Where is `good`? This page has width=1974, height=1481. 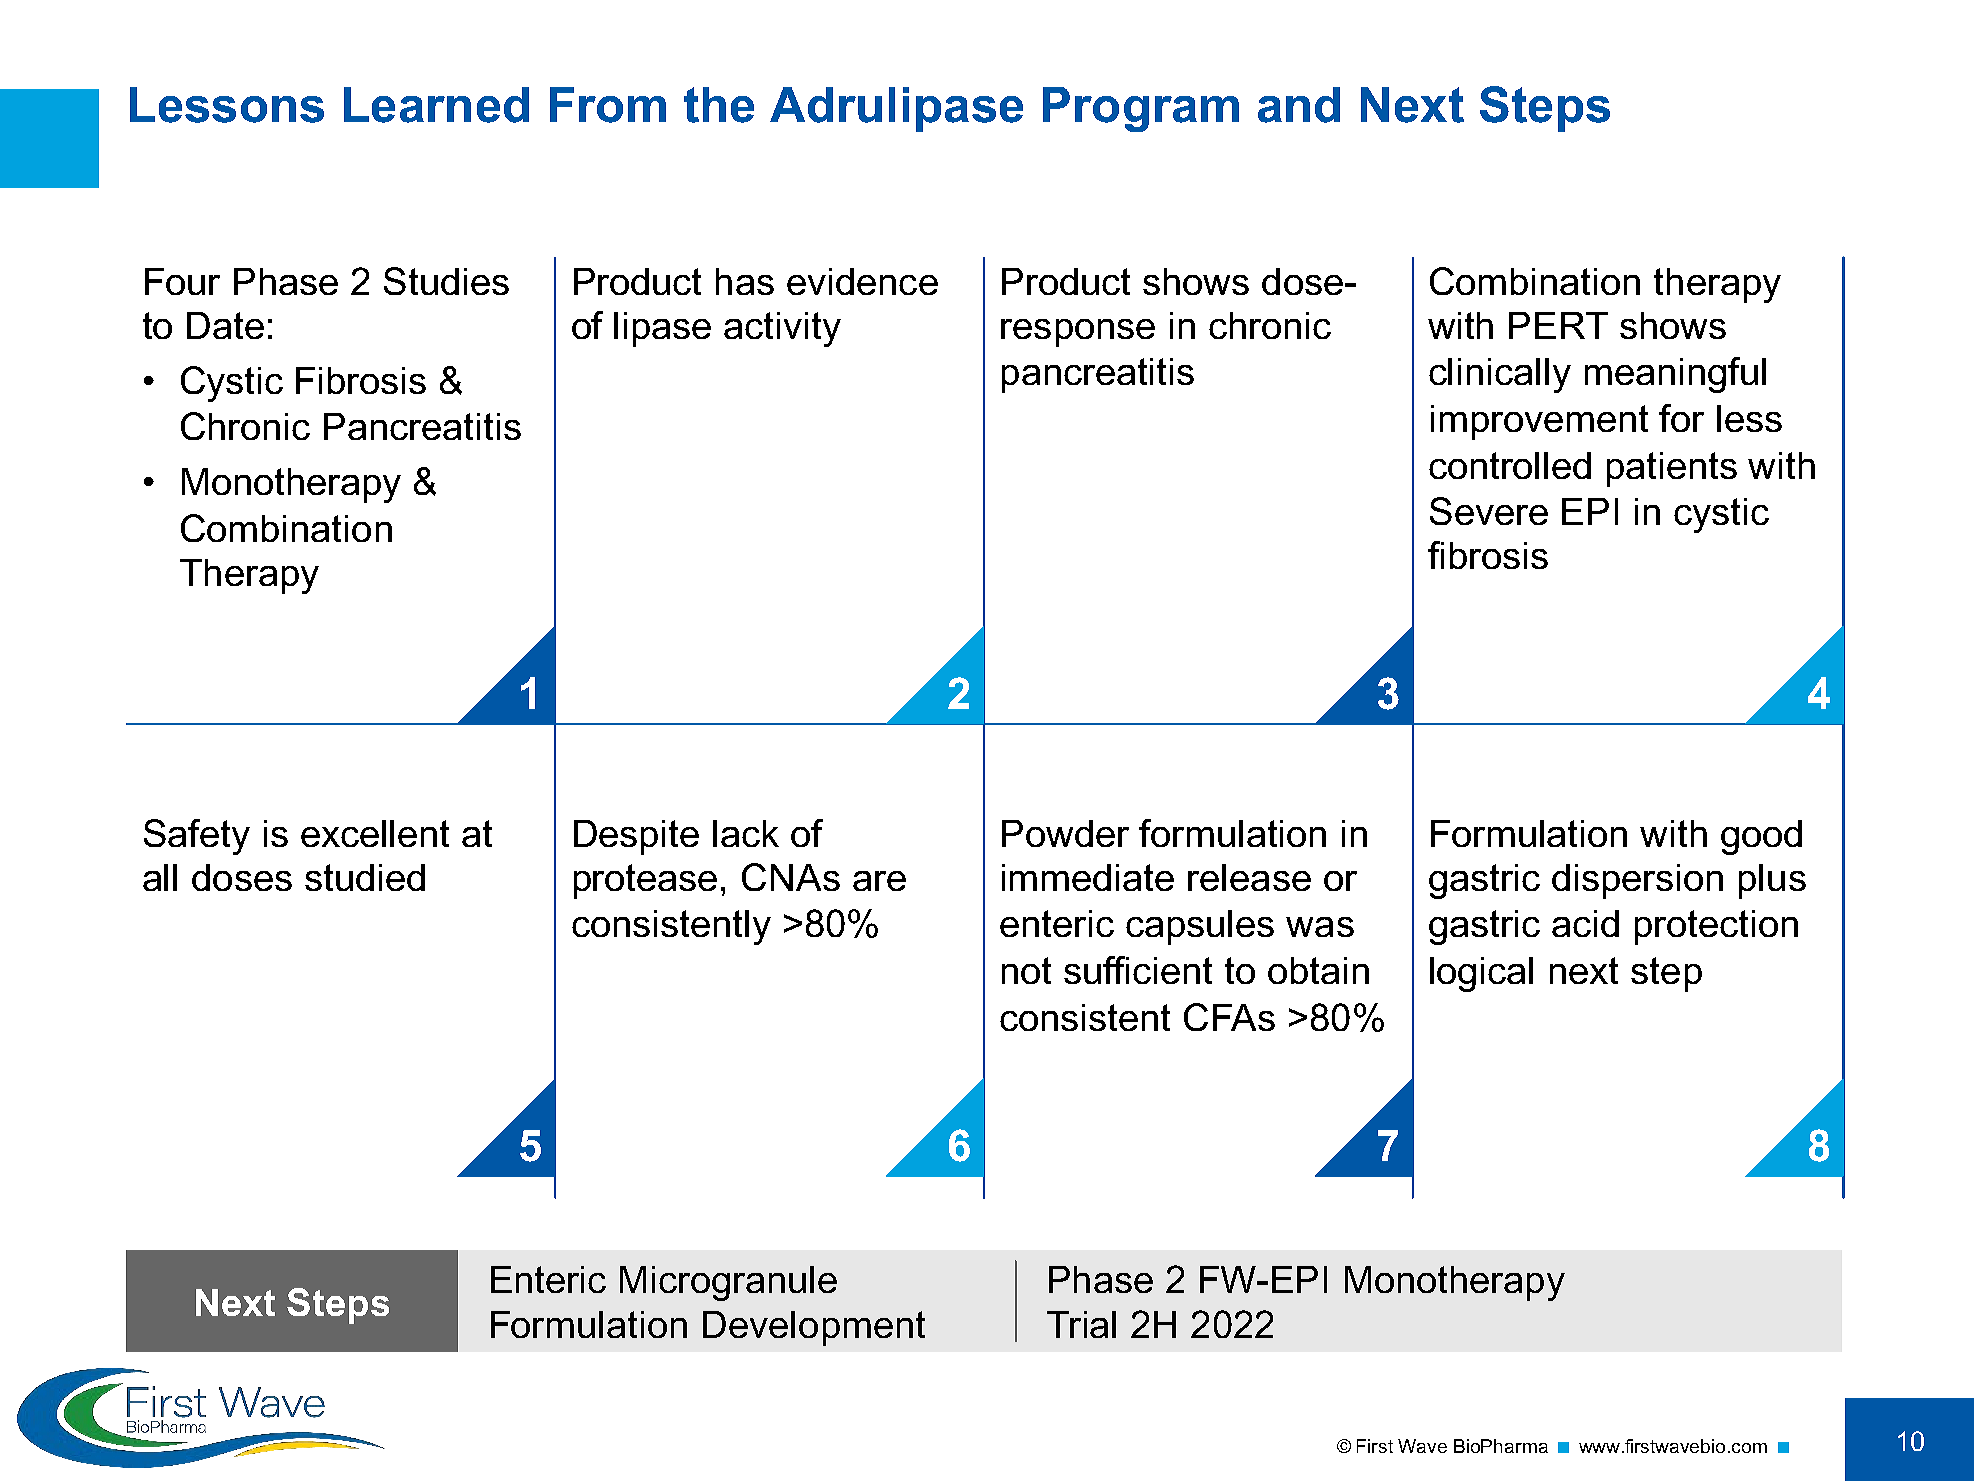 good is located at coordinates (1761, 837).
